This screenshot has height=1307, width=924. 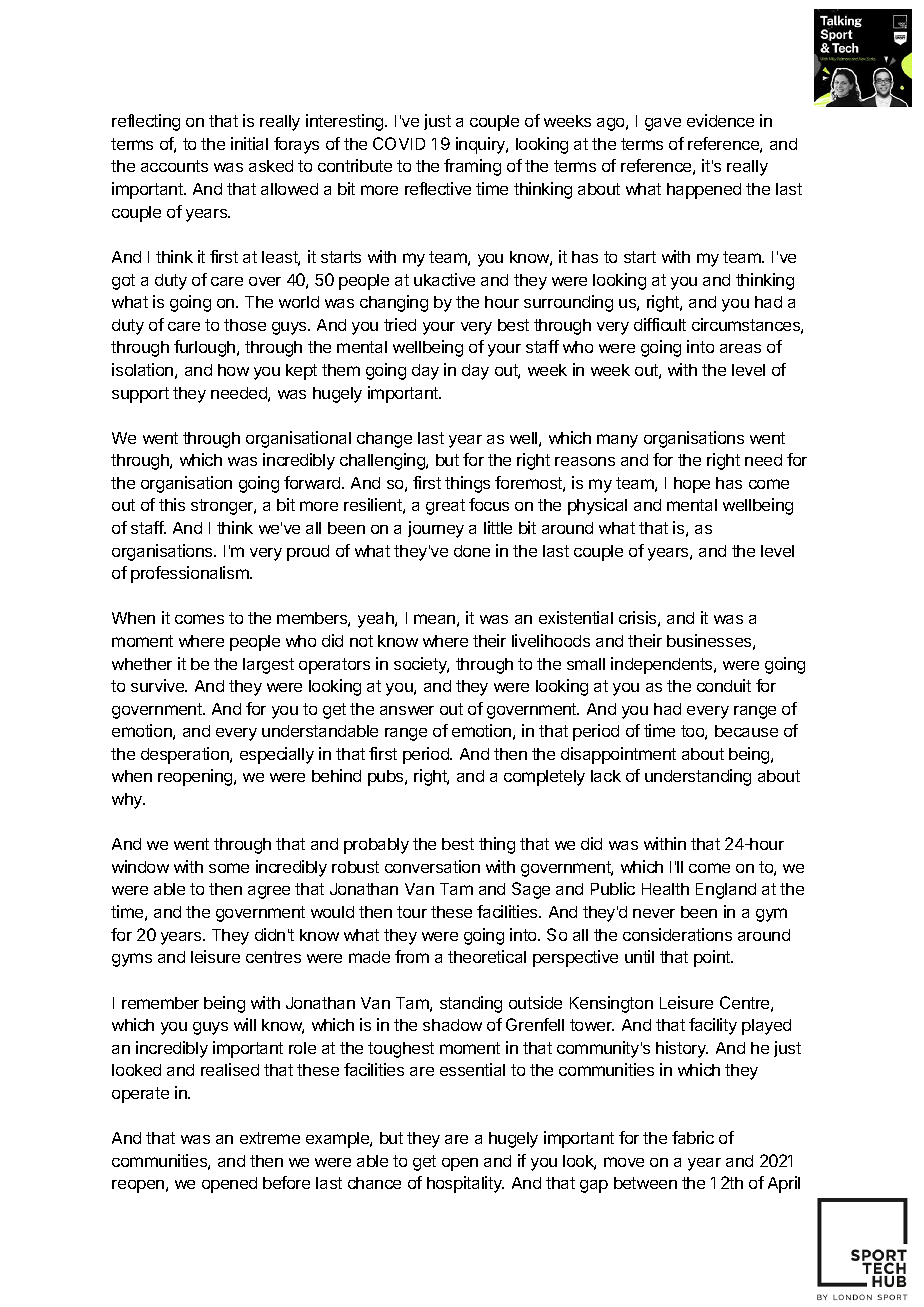 I want to click on conduit, so click(x=724, y=685).
